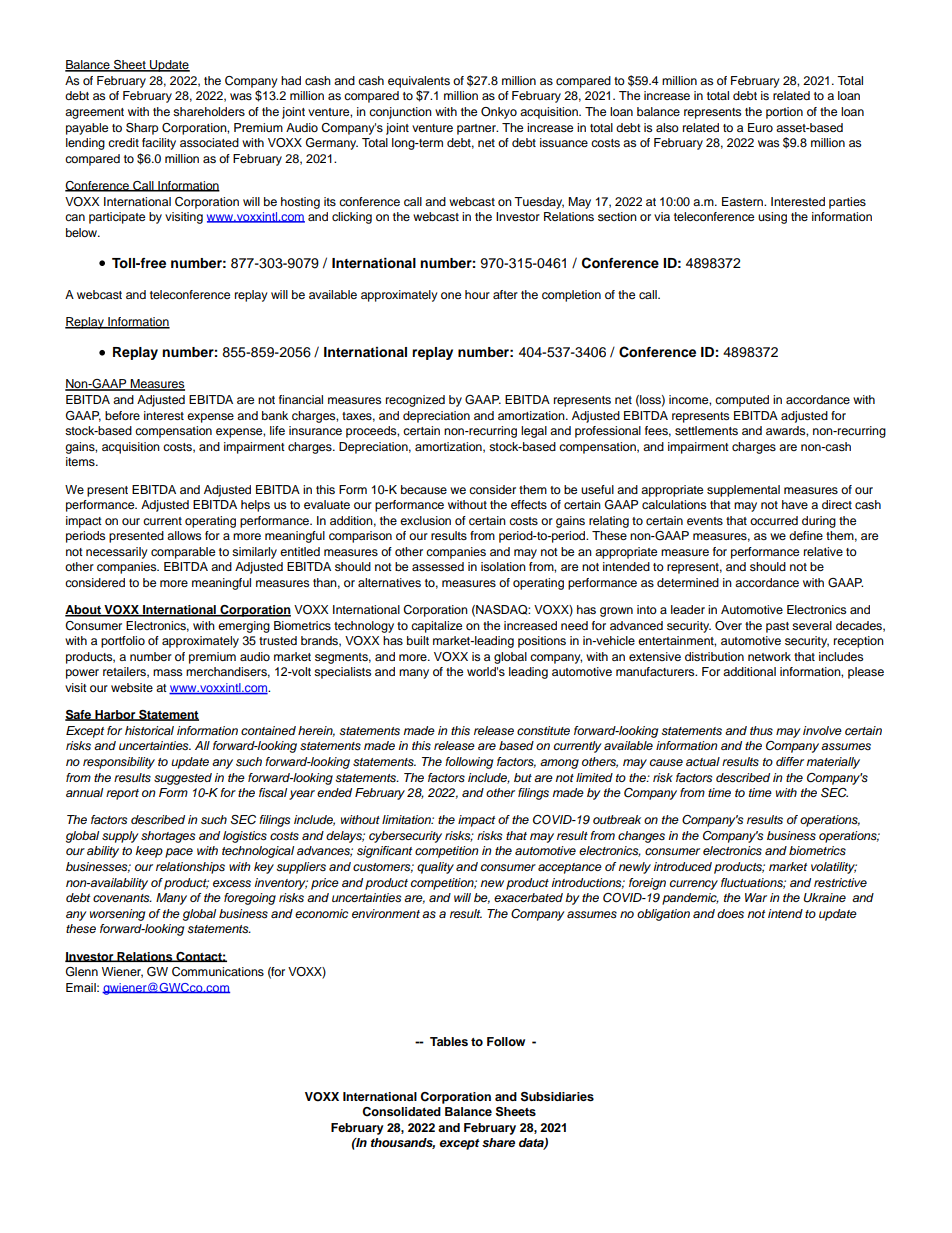 The height and width of the screenshot is (1233, 952). What do you see at coordinates (122, 415) in the screenshot?
I see `before` at bounding box center [122, 415].
